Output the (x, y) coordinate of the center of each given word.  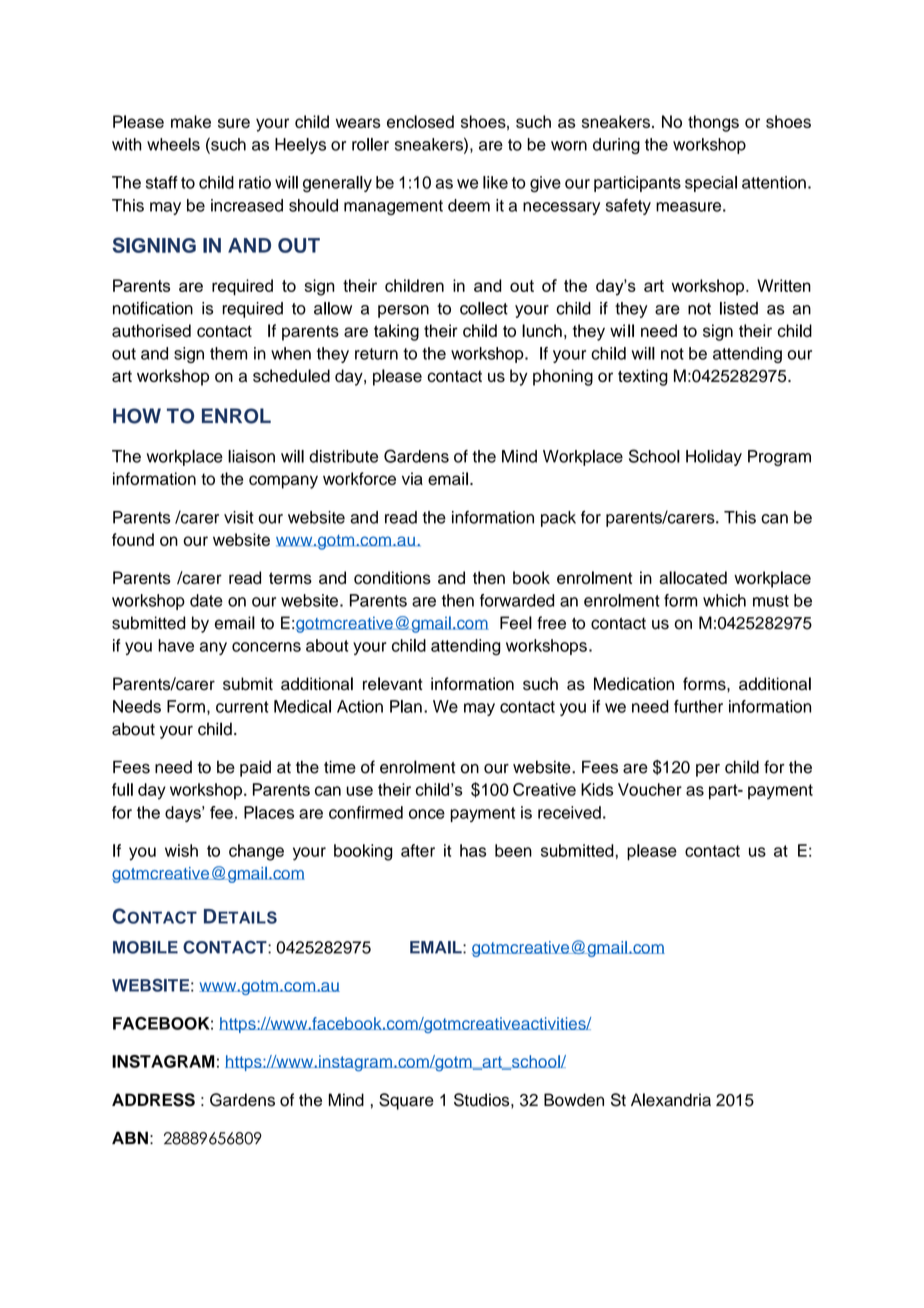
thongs (713, 123)
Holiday (714, 458)
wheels (173, 144)
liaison (251, 456)
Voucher (650, 789)
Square (406, 1101)
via (412, 478)
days (184, 814)
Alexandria (671, 1100)
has (473, 850)
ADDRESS (153, 1100)
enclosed (420, 121)
